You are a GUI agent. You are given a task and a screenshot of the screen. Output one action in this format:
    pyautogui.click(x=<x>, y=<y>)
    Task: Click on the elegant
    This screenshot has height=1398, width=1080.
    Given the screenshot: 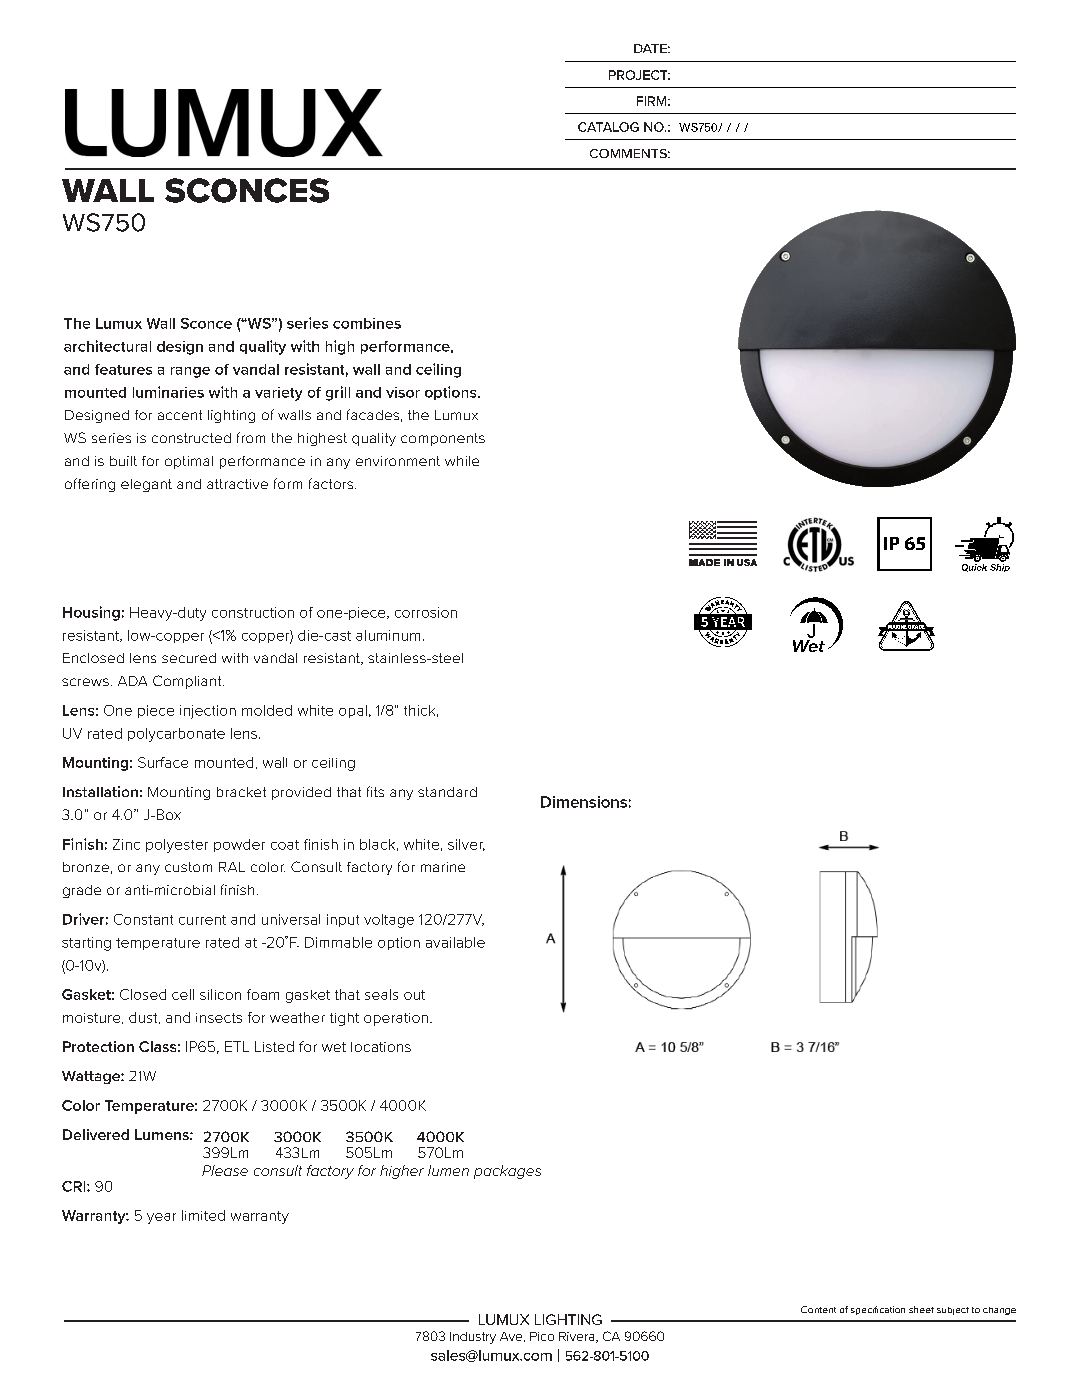 What is the action you would take?
    pyautogui.click(x=146, y=485)
